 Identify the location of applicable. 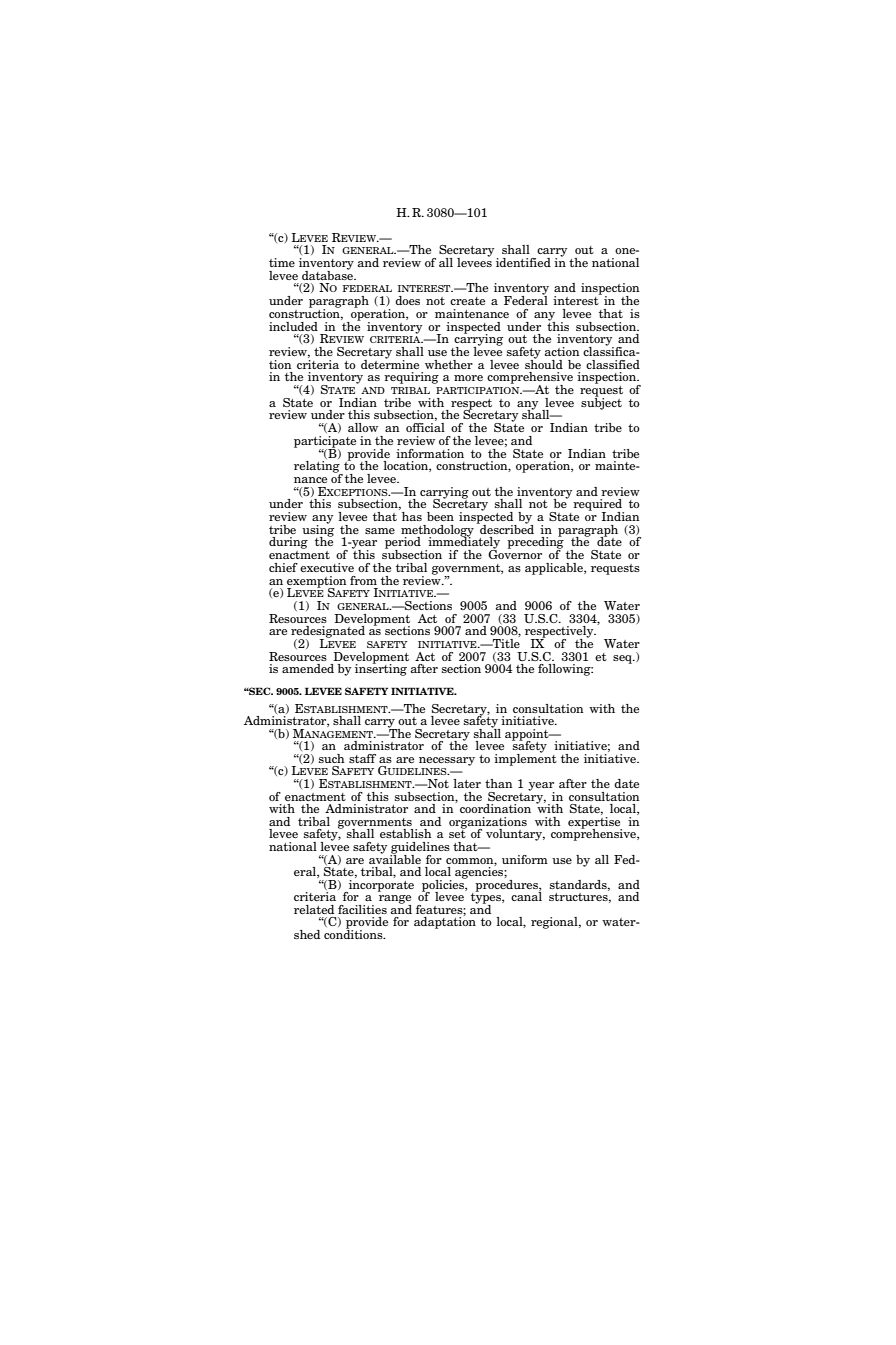
(555, 569).
